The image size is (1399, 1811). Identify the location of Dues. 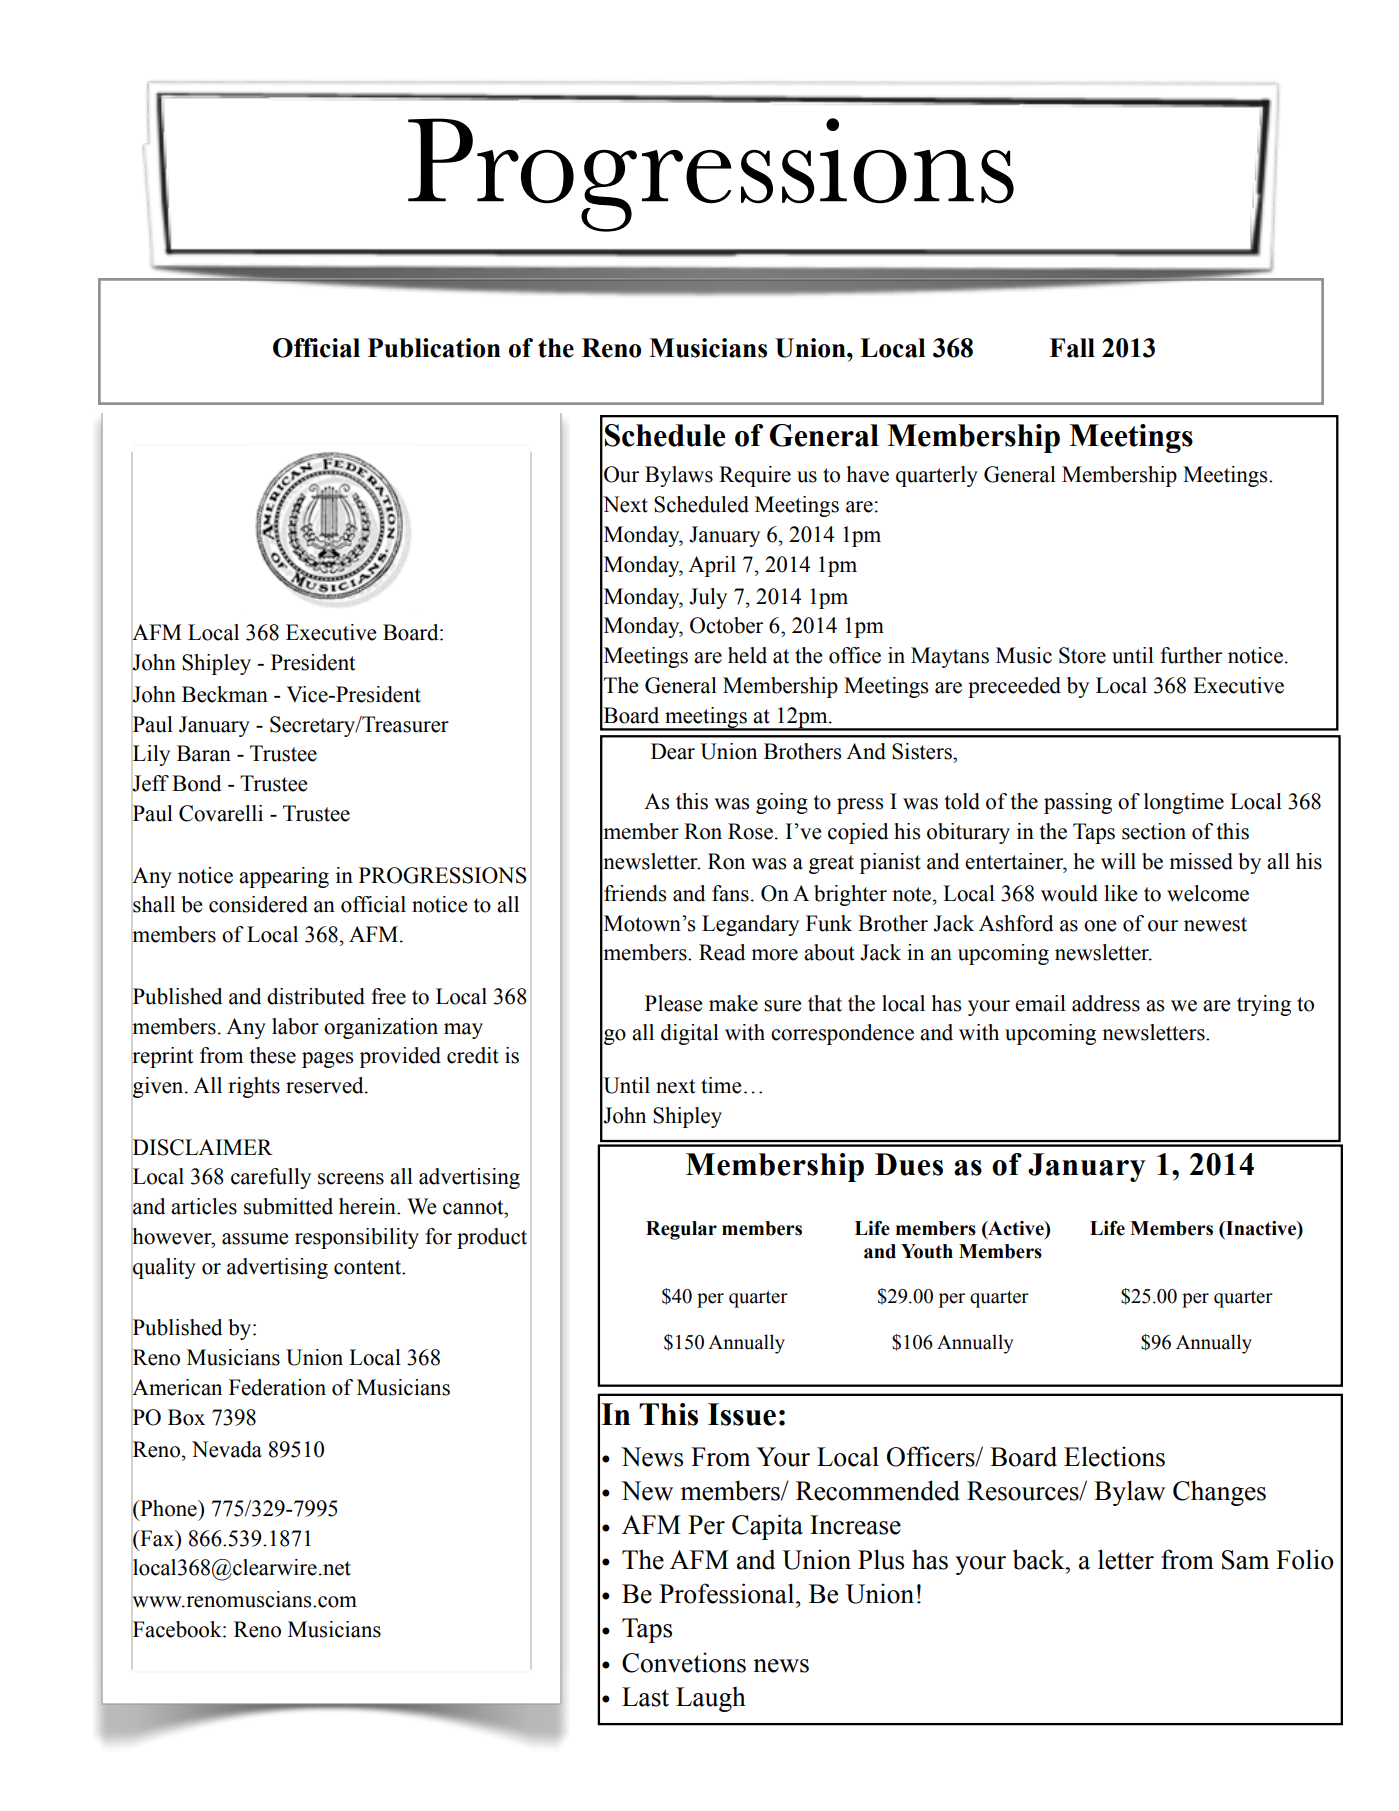
(909, 1164).
